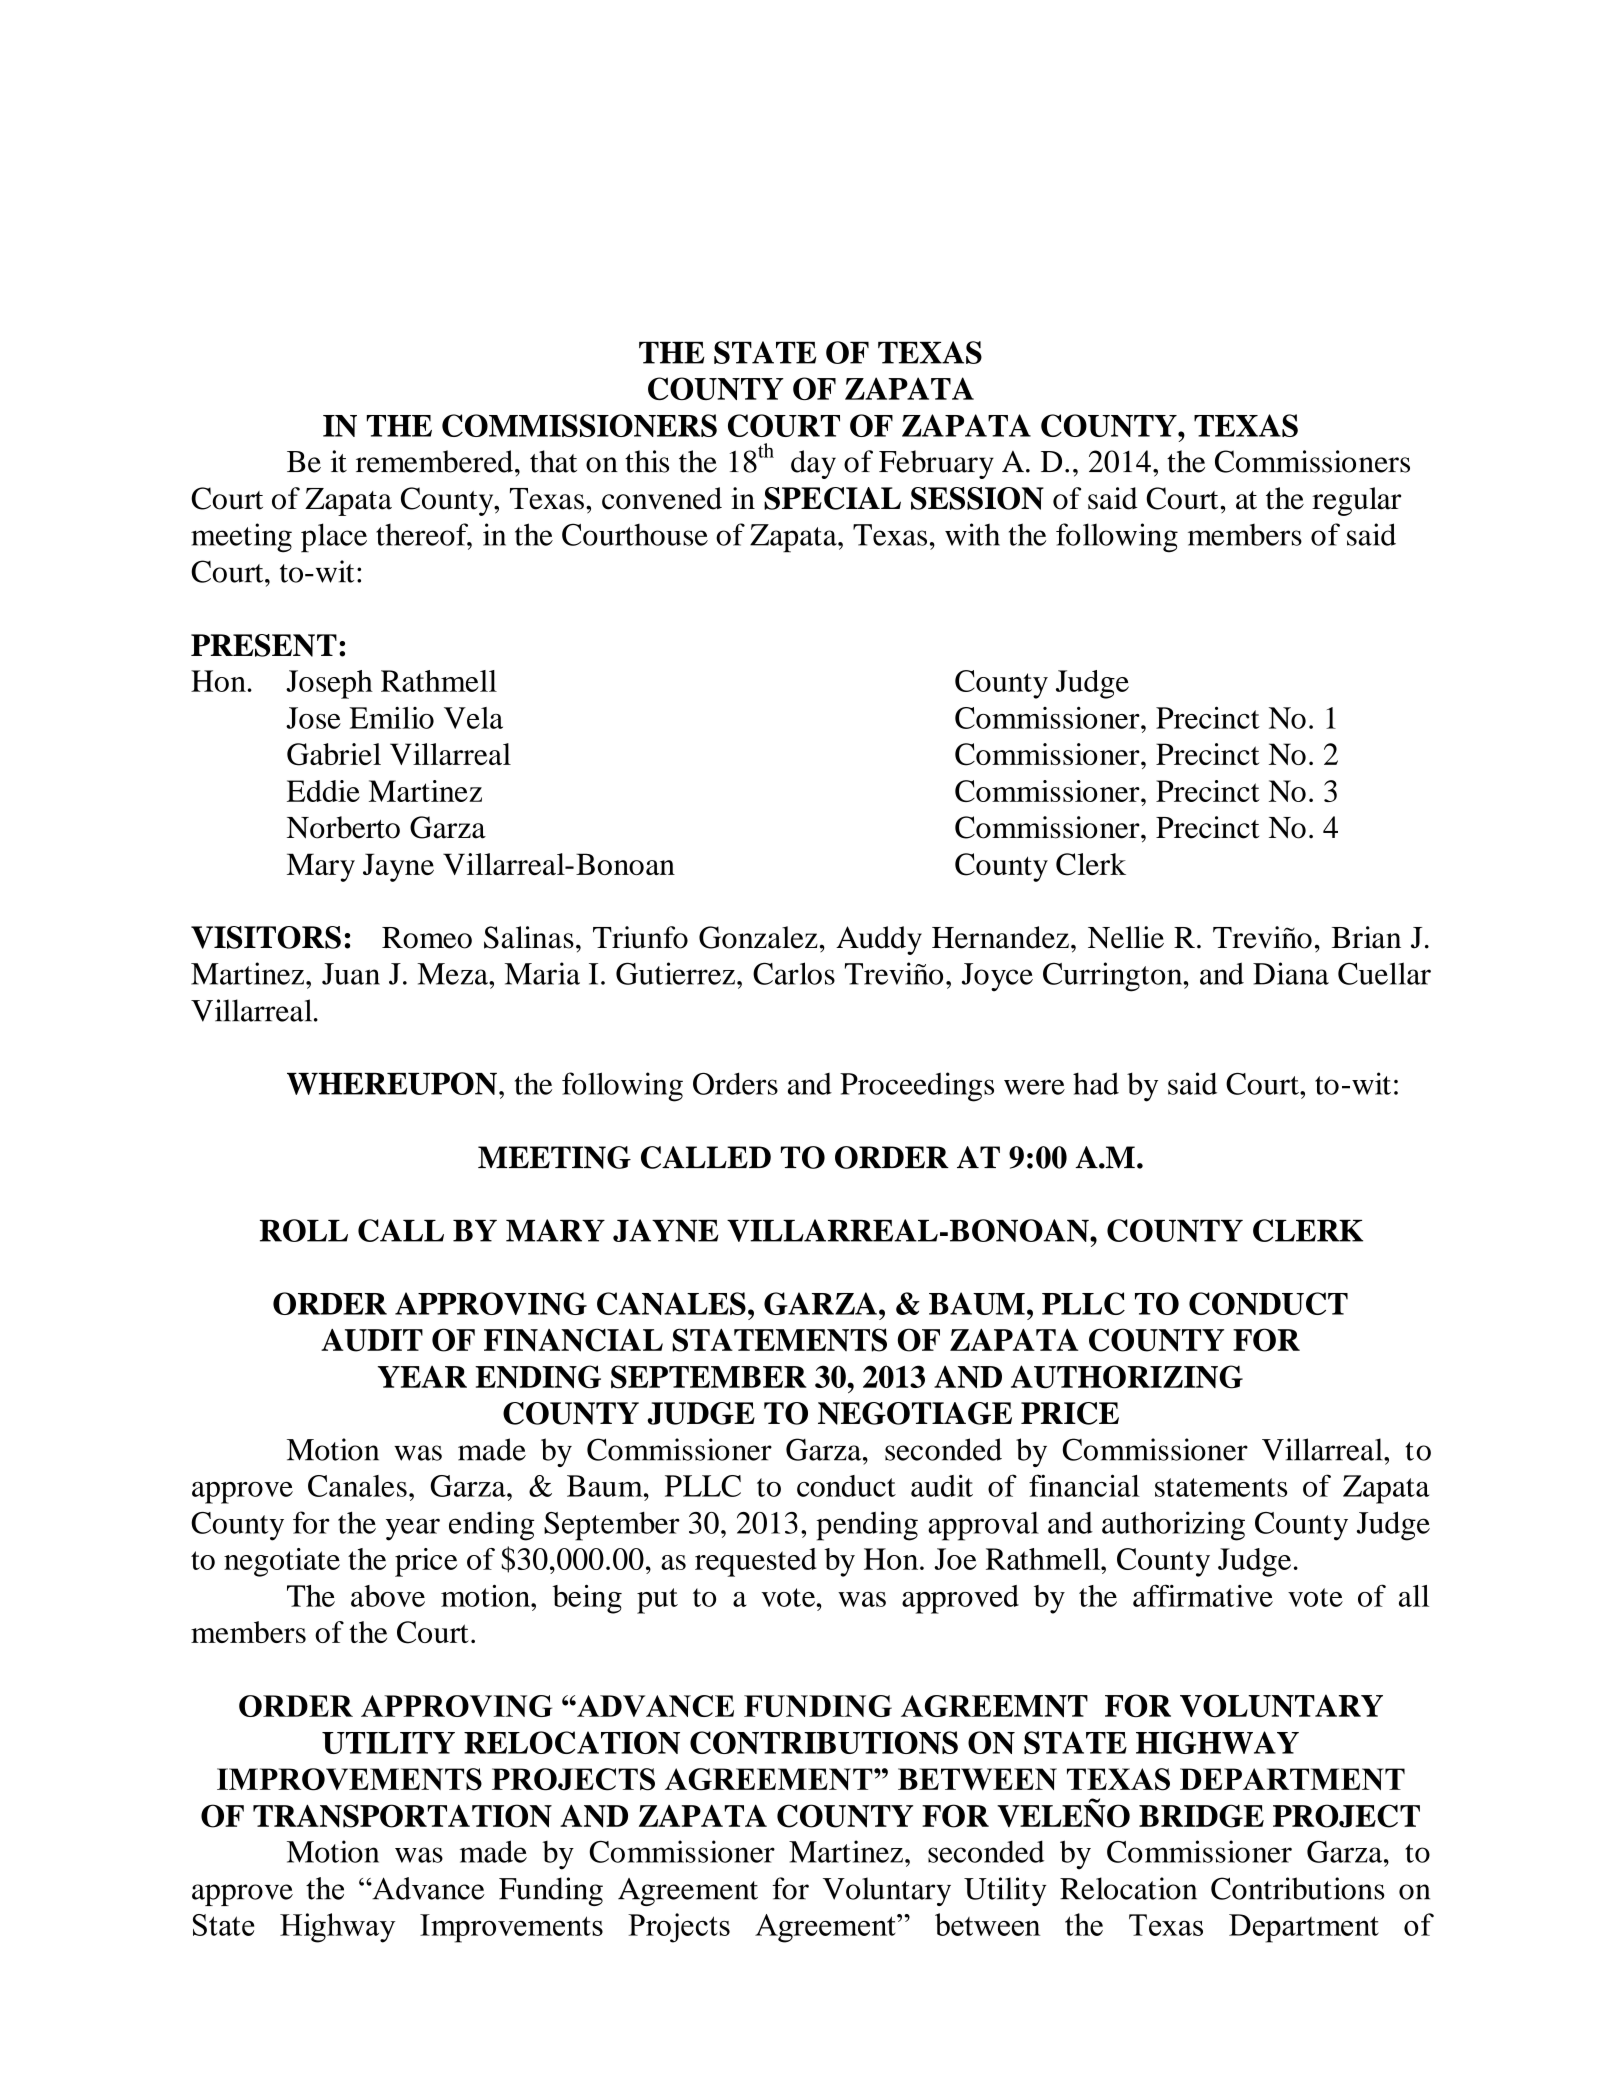 This document has height=2099, width=1622. Describe the element at coordinates (434, 461) in the document. I see `remembered` at that location.
